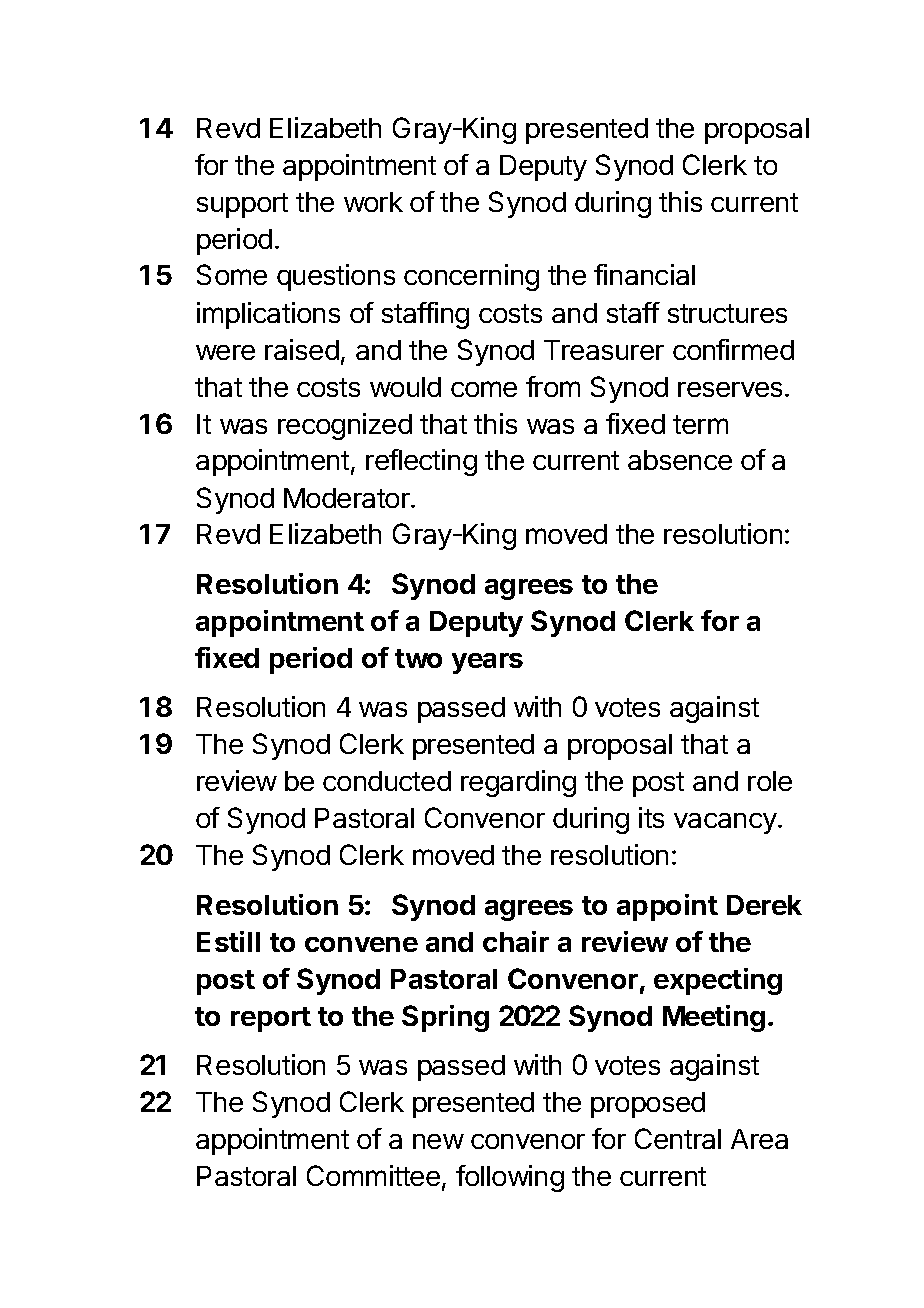  Describe the element at coordinates (770, 781) in the document. I see `role` at that location.
